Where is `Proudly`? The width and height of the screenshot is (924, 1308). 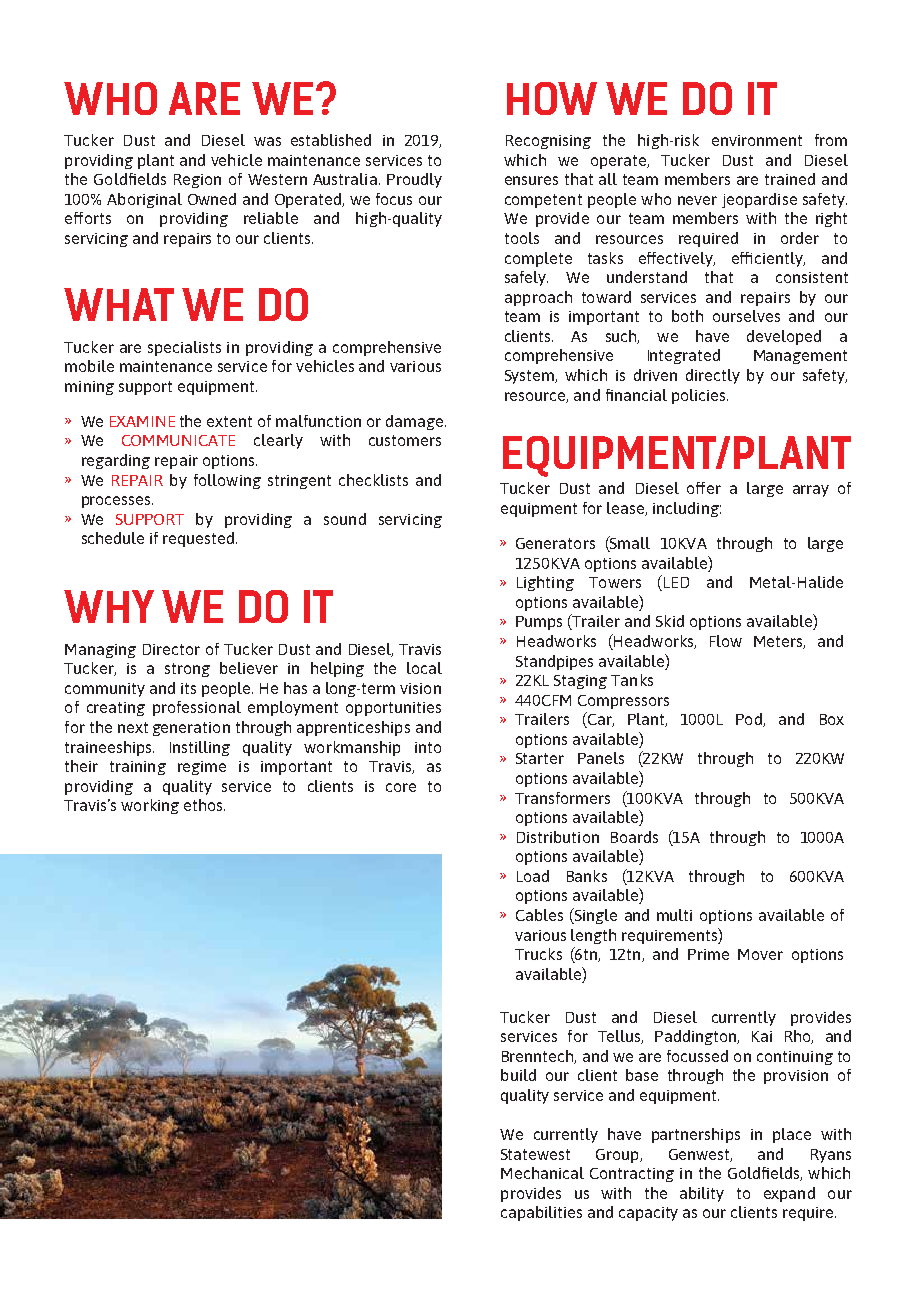
Proudly is located at coordinates (414, 180).
